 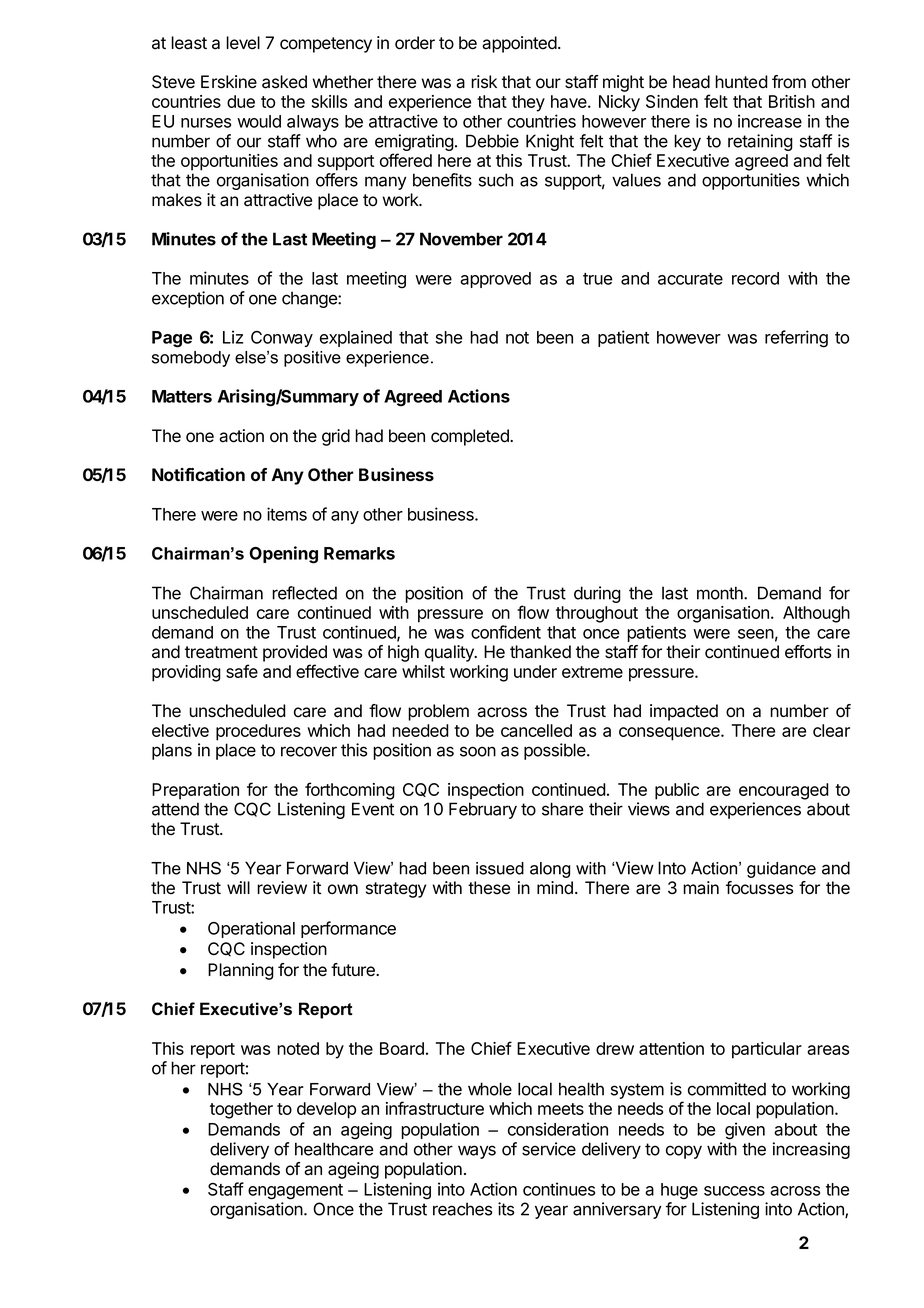 I want to click on month, so click(x=721, y=593).
